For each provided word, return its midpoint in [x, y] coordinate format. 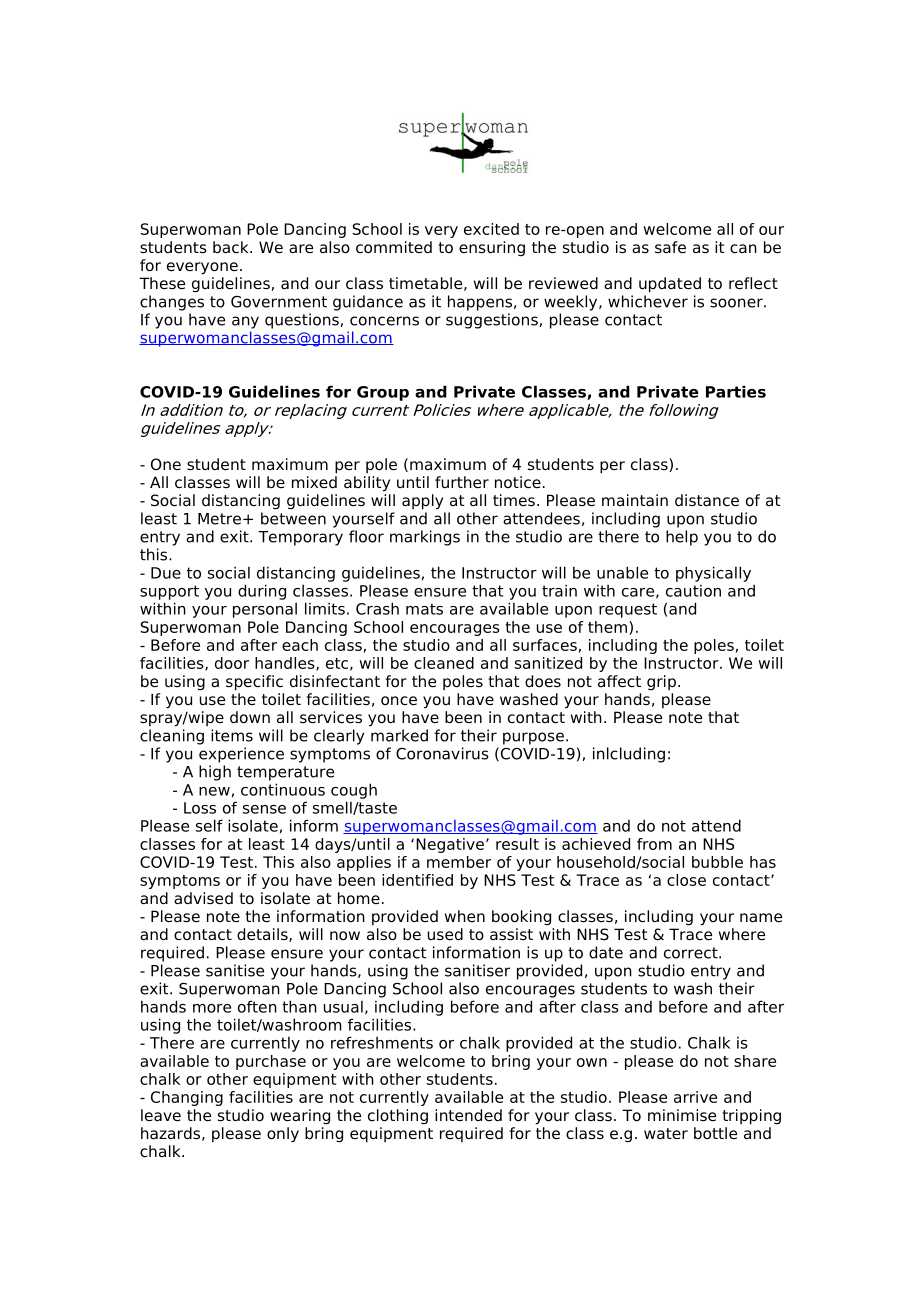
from [654, 844]
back [232, 247]
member [459, 862]
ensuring [492, 248]
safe [670, 247]
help [682, 538]
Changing [187, 1098]
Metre [219, 519]
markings [425, 538]
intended [468, 1115]
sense [264, 809]
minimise [682, 1115]
